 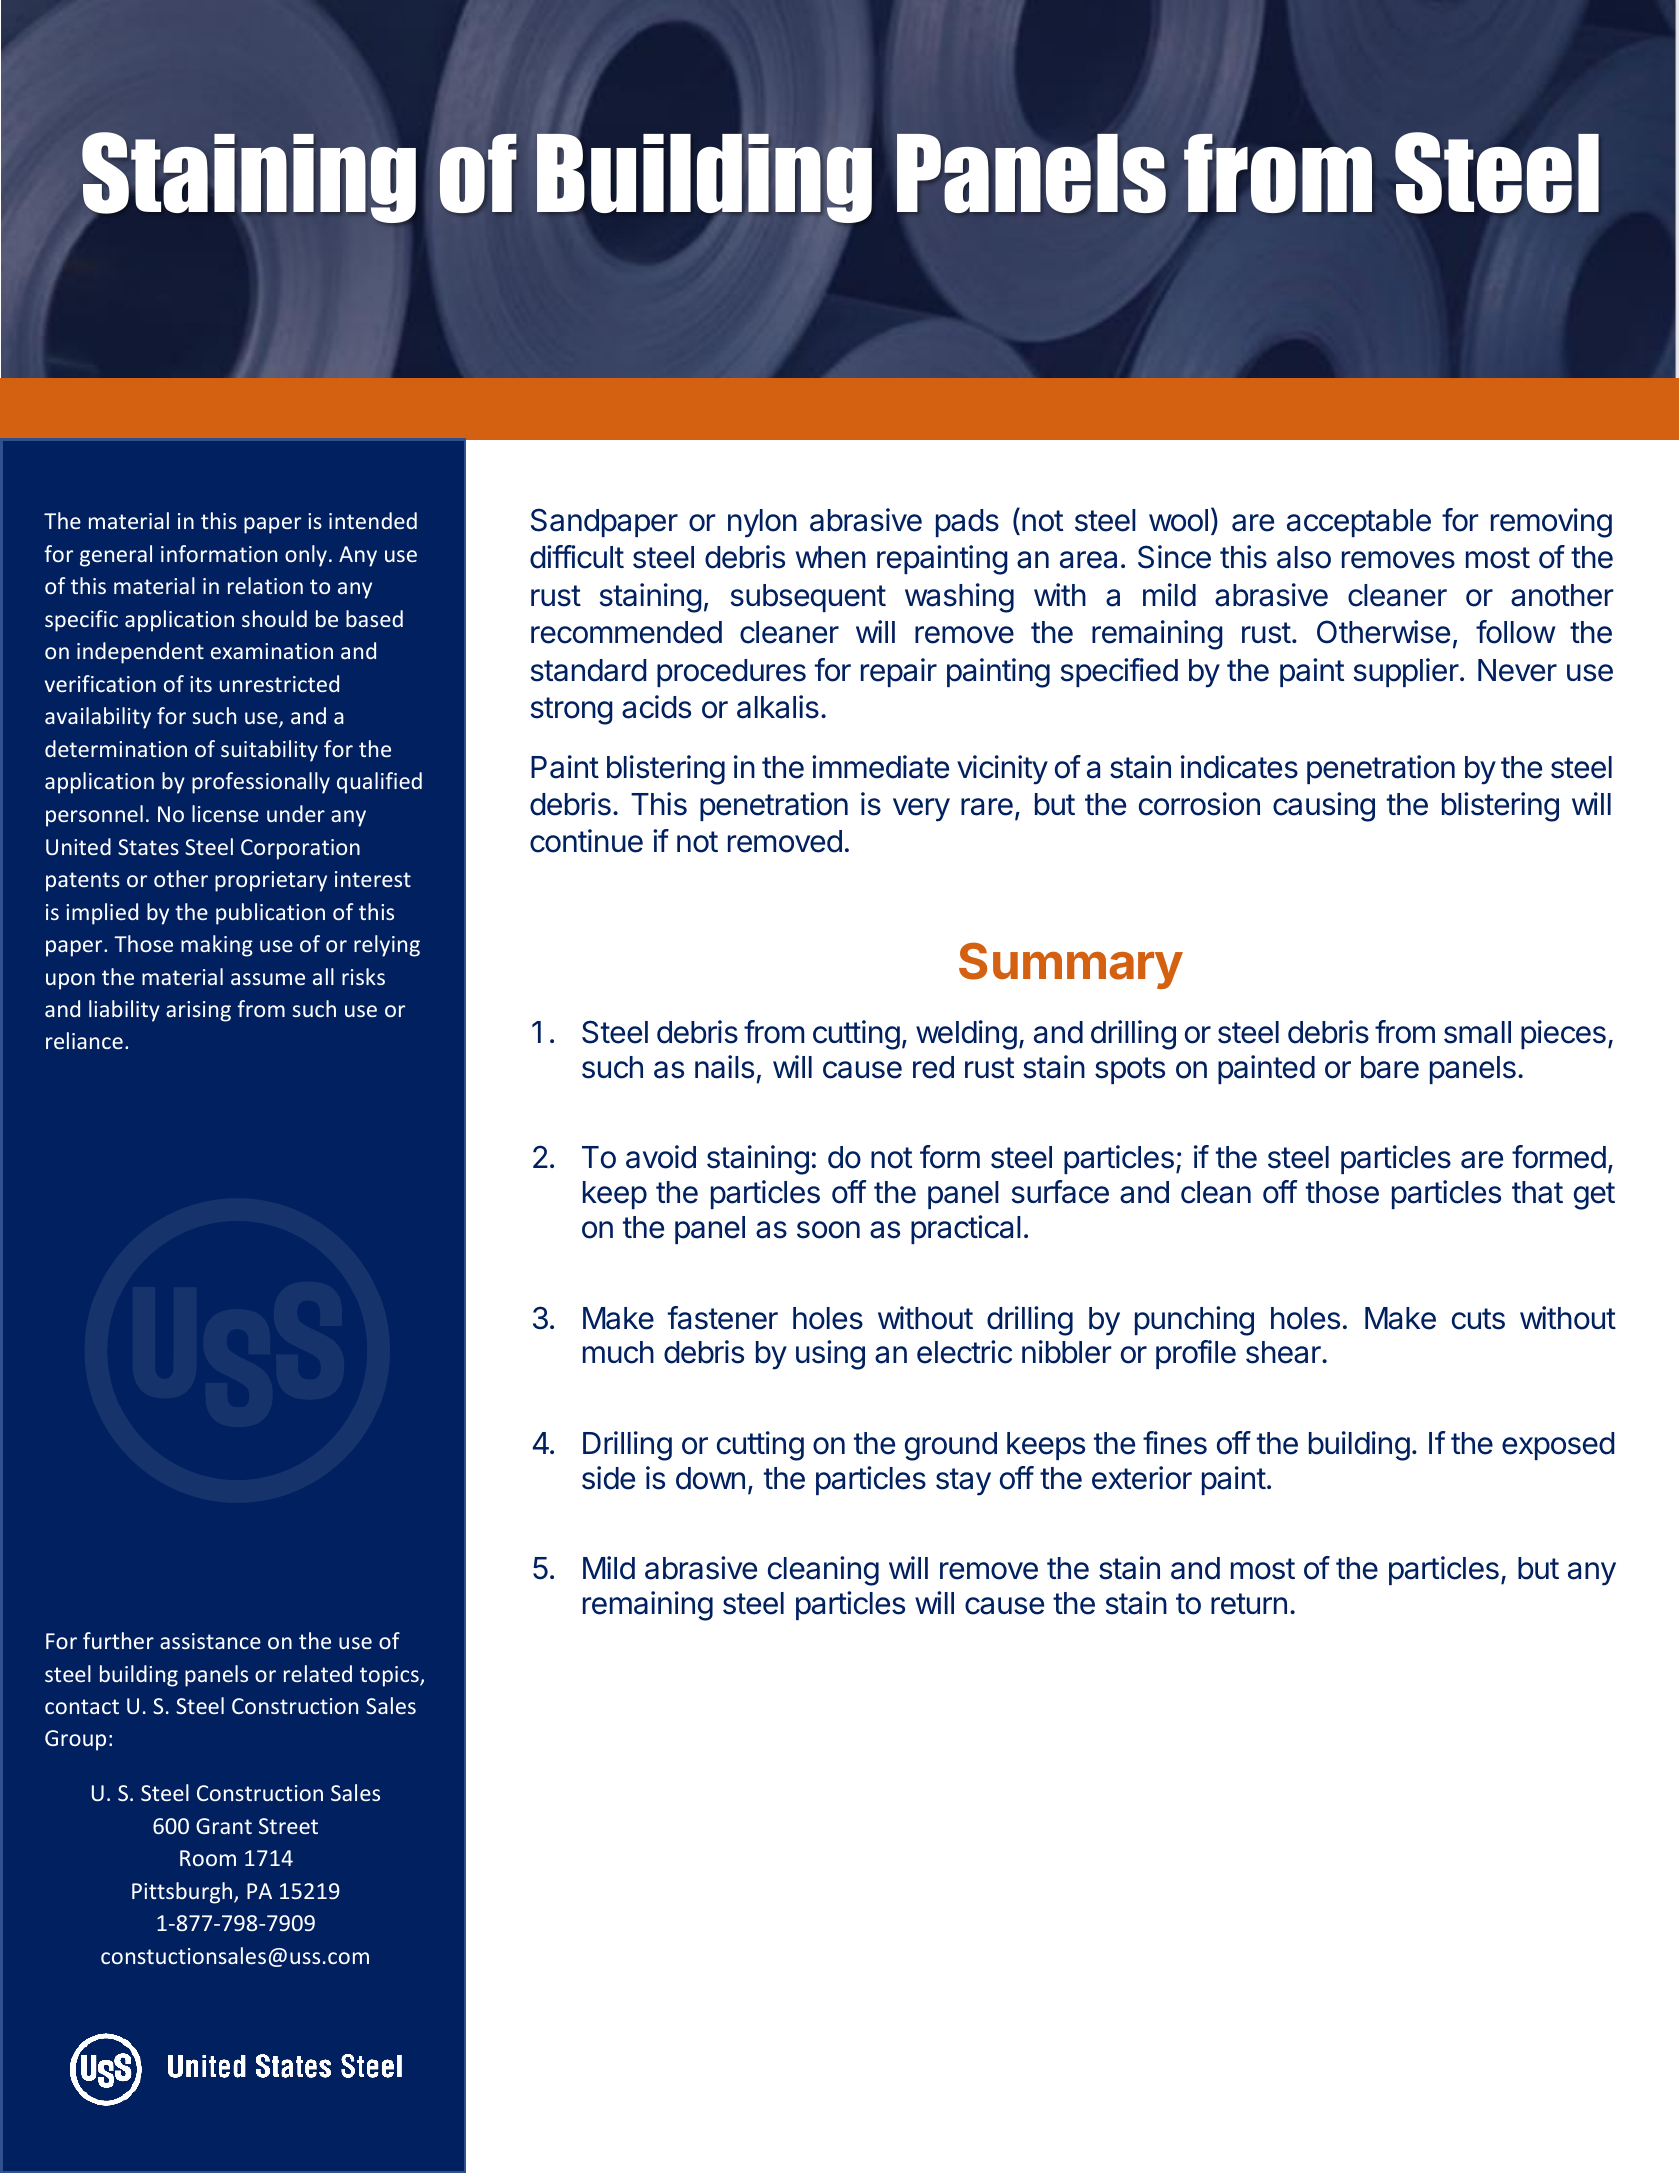 I want to click on Room, so click(x=208, y=1858).
